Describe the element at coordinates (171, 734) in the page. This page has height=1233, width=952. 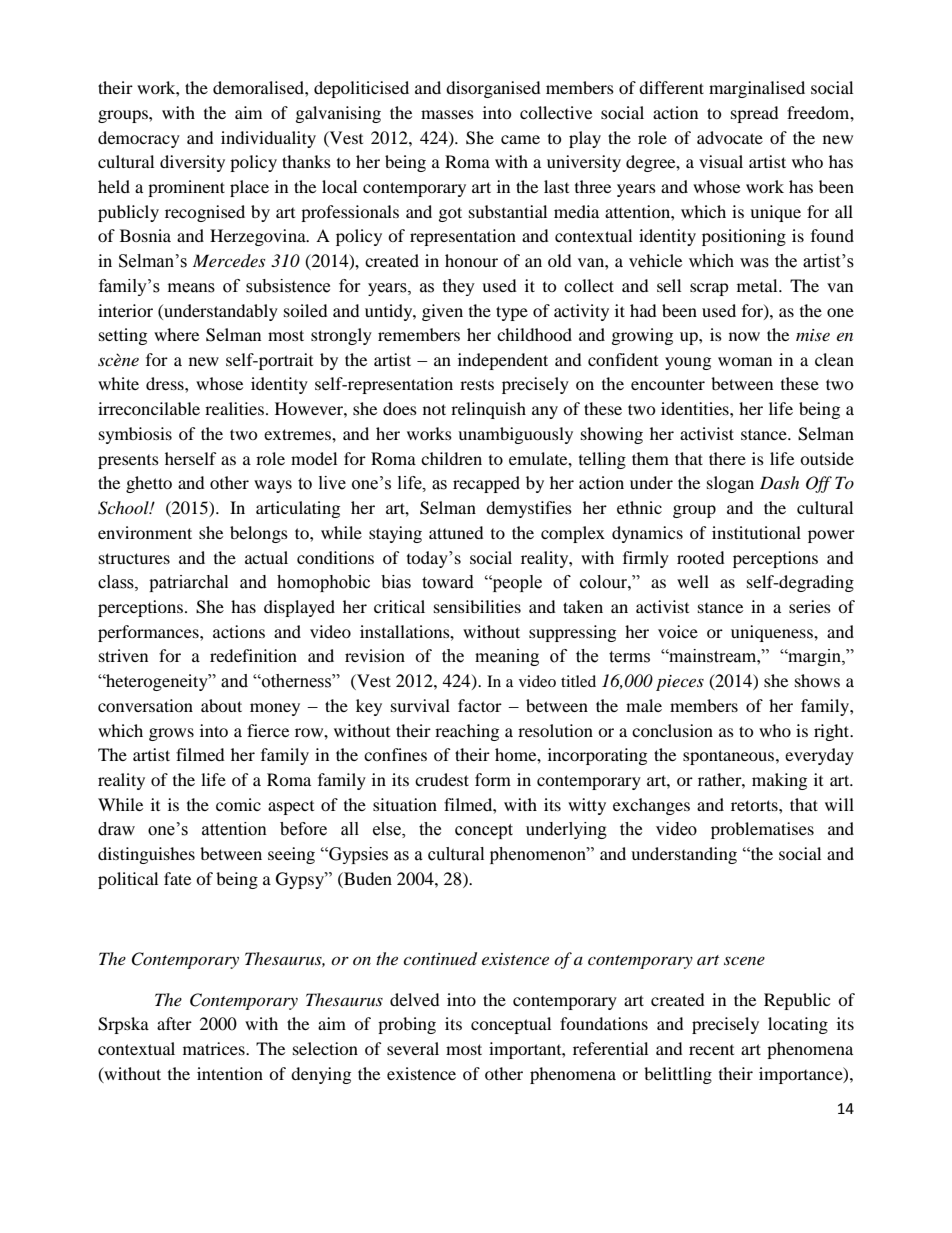
I see `grows` at that location.
